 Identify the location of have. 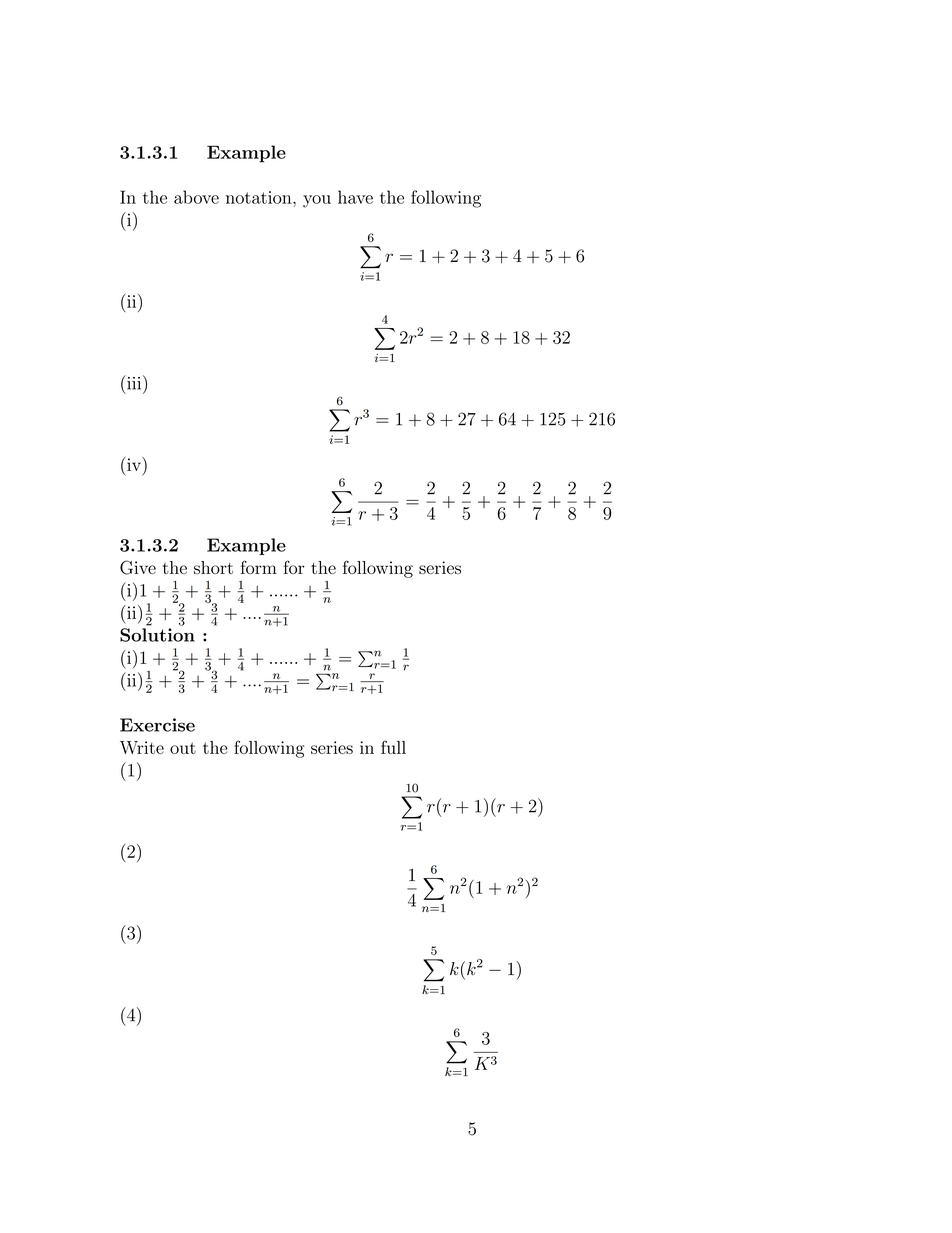
(355, 197).
